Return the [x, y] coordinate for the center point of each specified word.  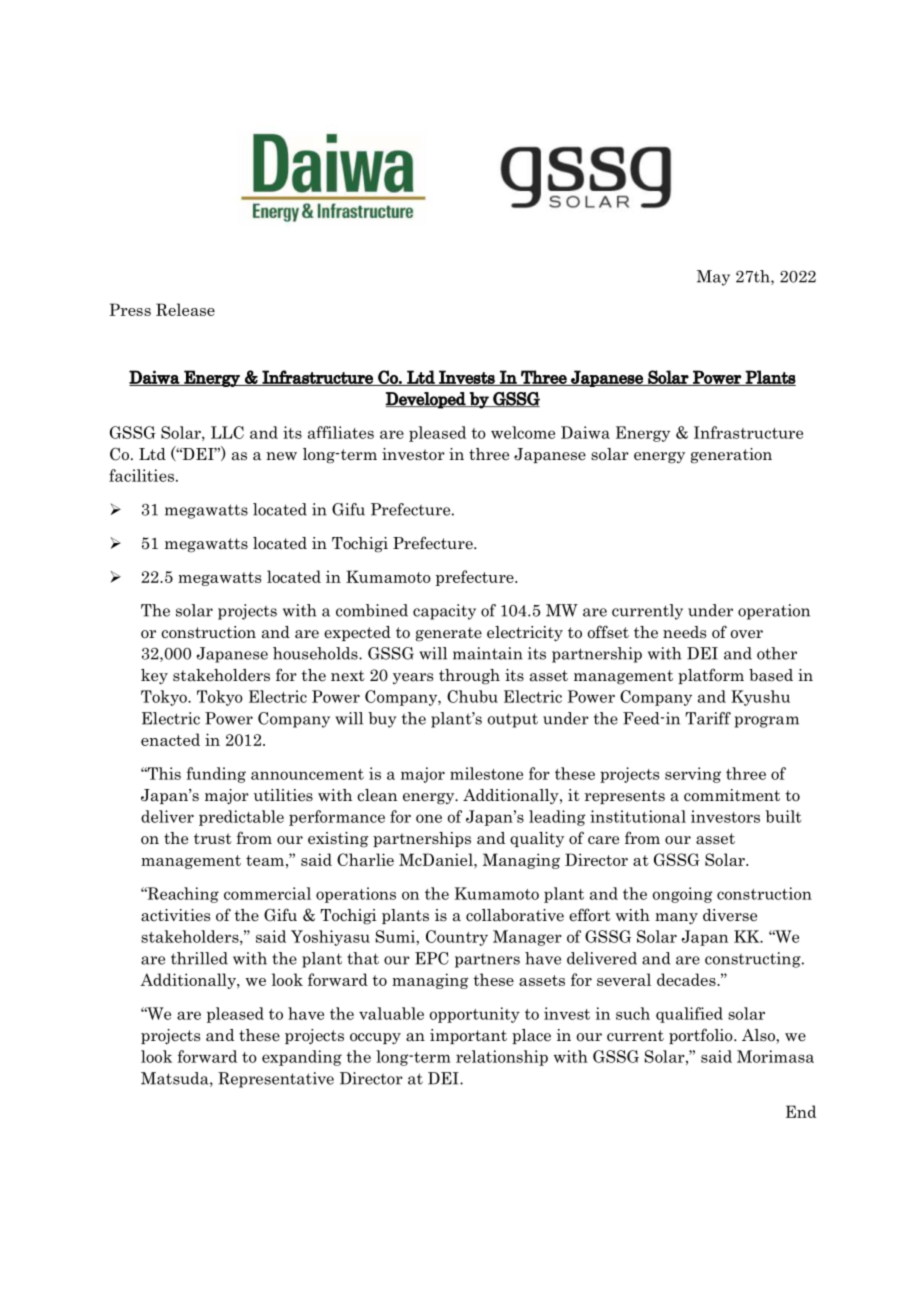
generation [731, 456]
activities [175, 915]
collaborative [515, 915]
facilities [141, 475]
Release [185, 309]
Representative [276, 1080]
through [469, 677]
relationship [502, 1058]
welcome [523, 432]
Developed [427, 400]
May [713, 278]
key [154, 676]
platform [711, 676]
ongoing [683, 895]
